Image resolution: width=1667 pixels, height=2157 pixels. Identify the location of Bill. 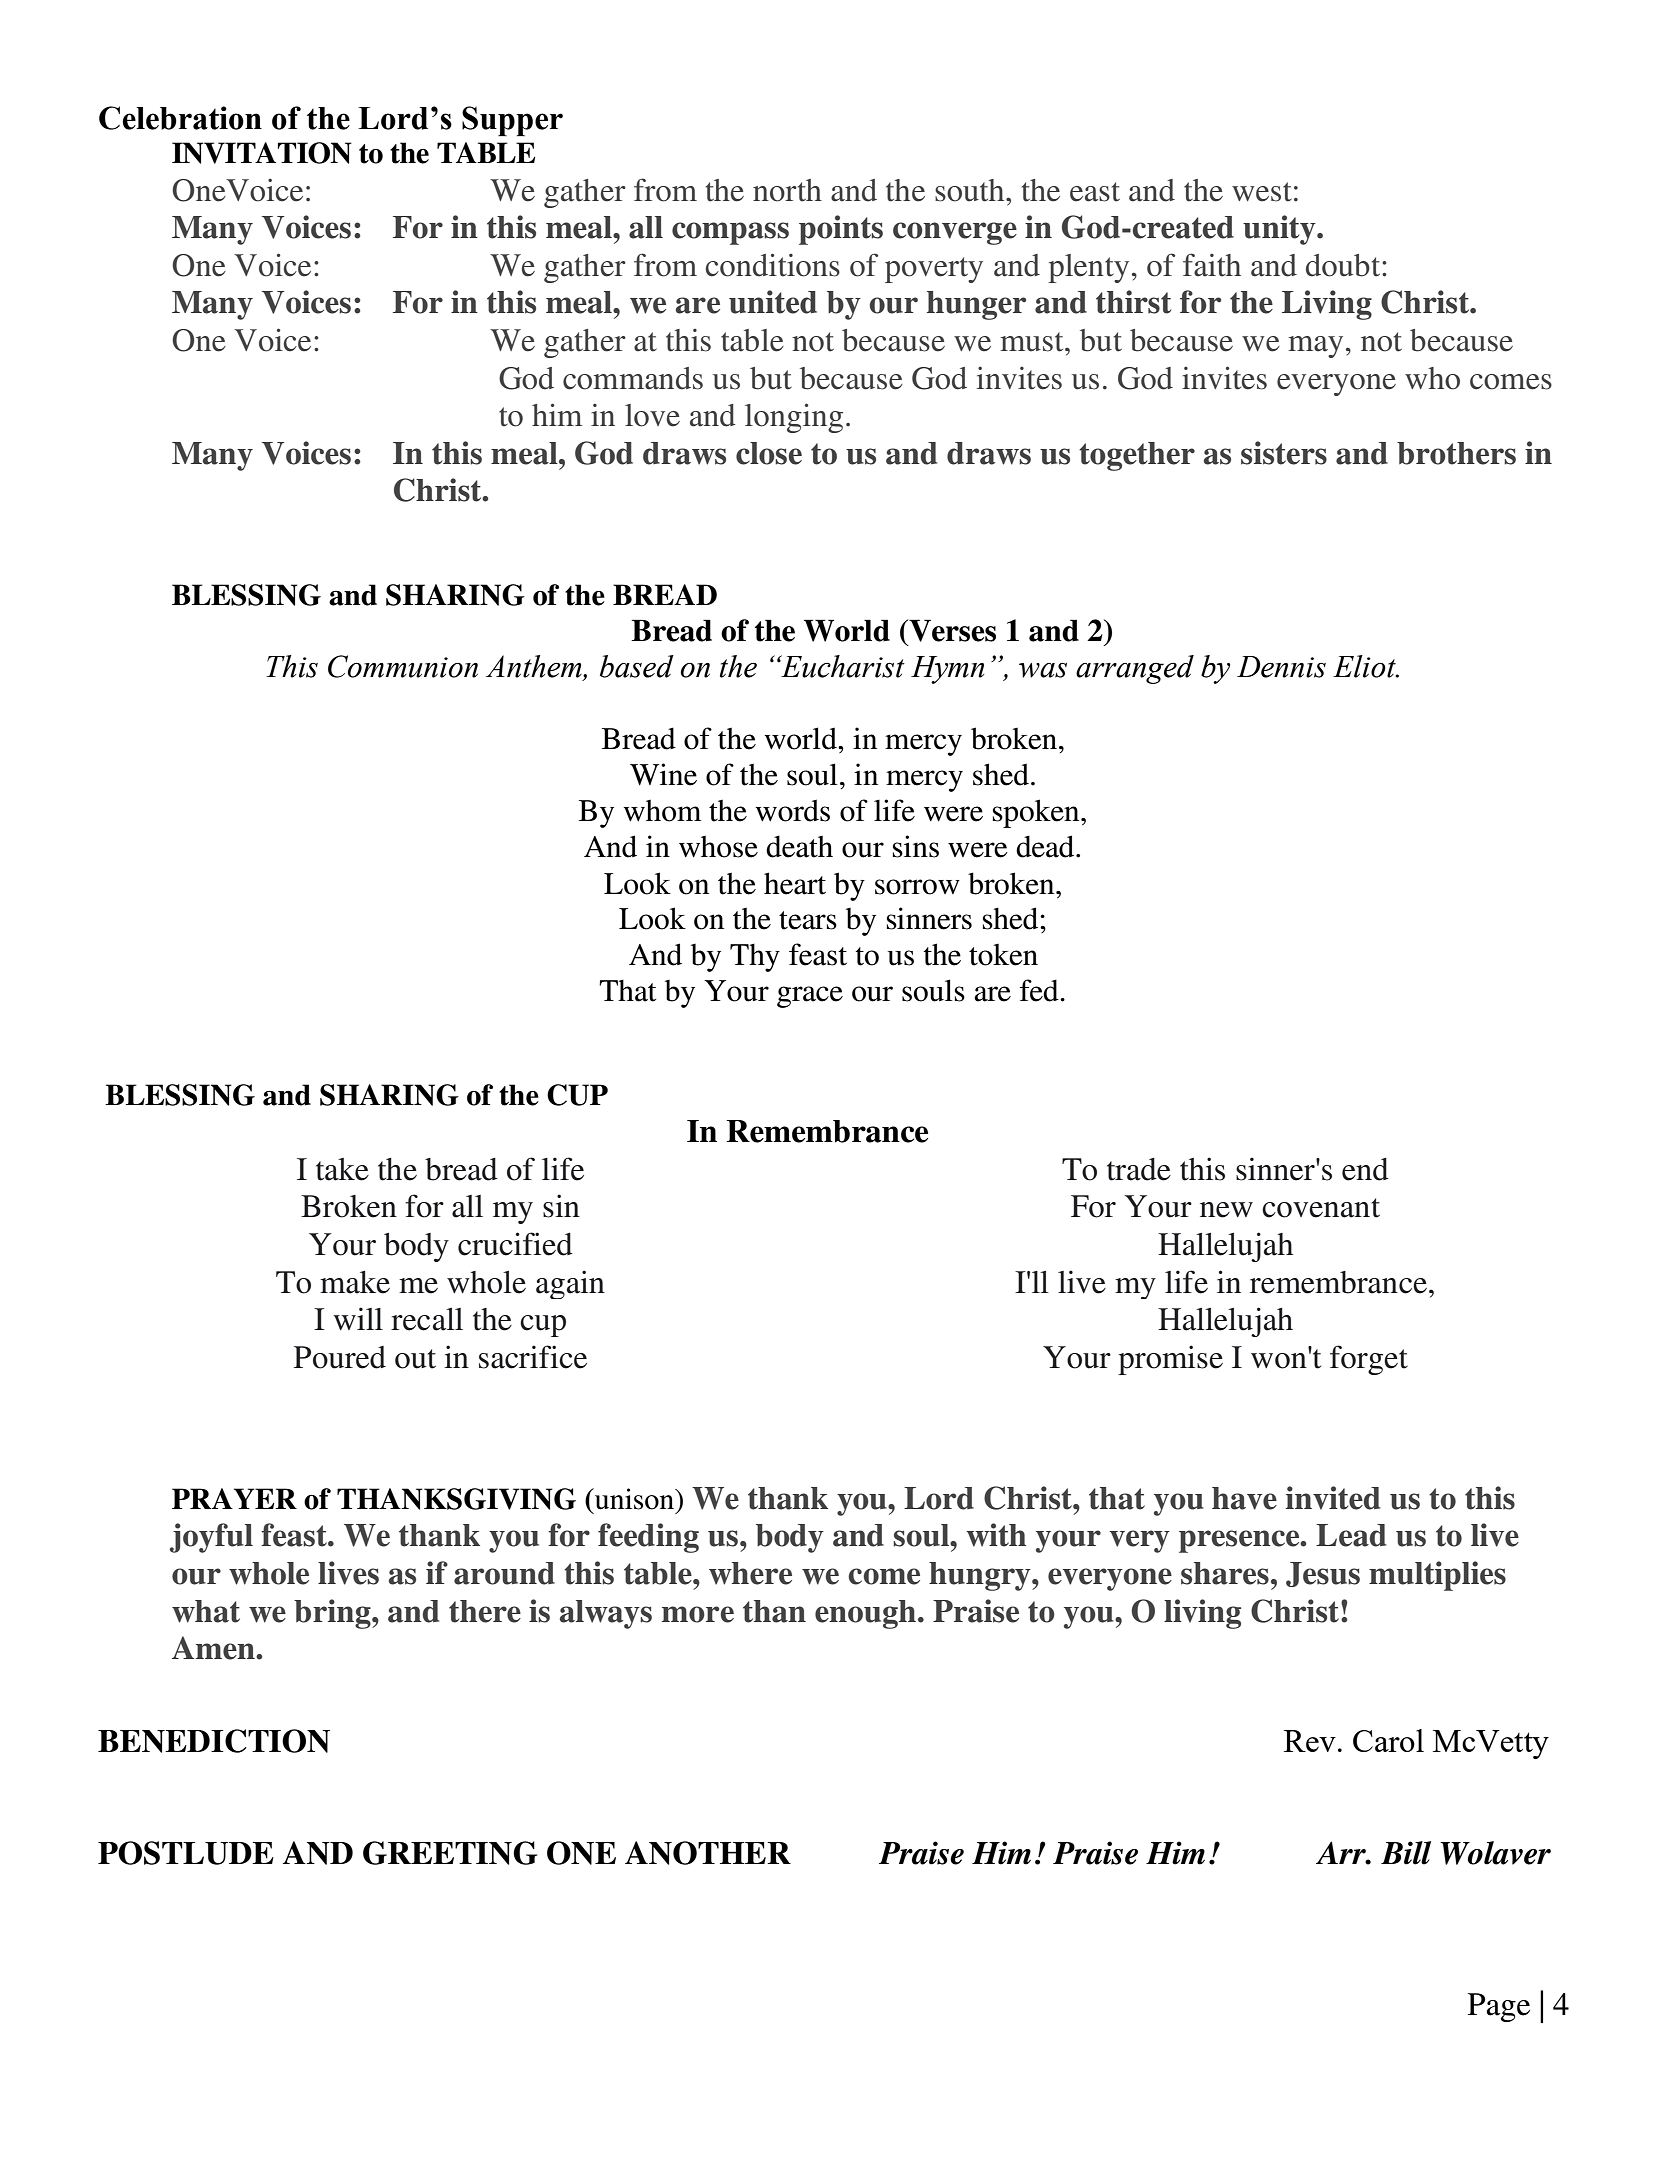
(1406, 1853).
